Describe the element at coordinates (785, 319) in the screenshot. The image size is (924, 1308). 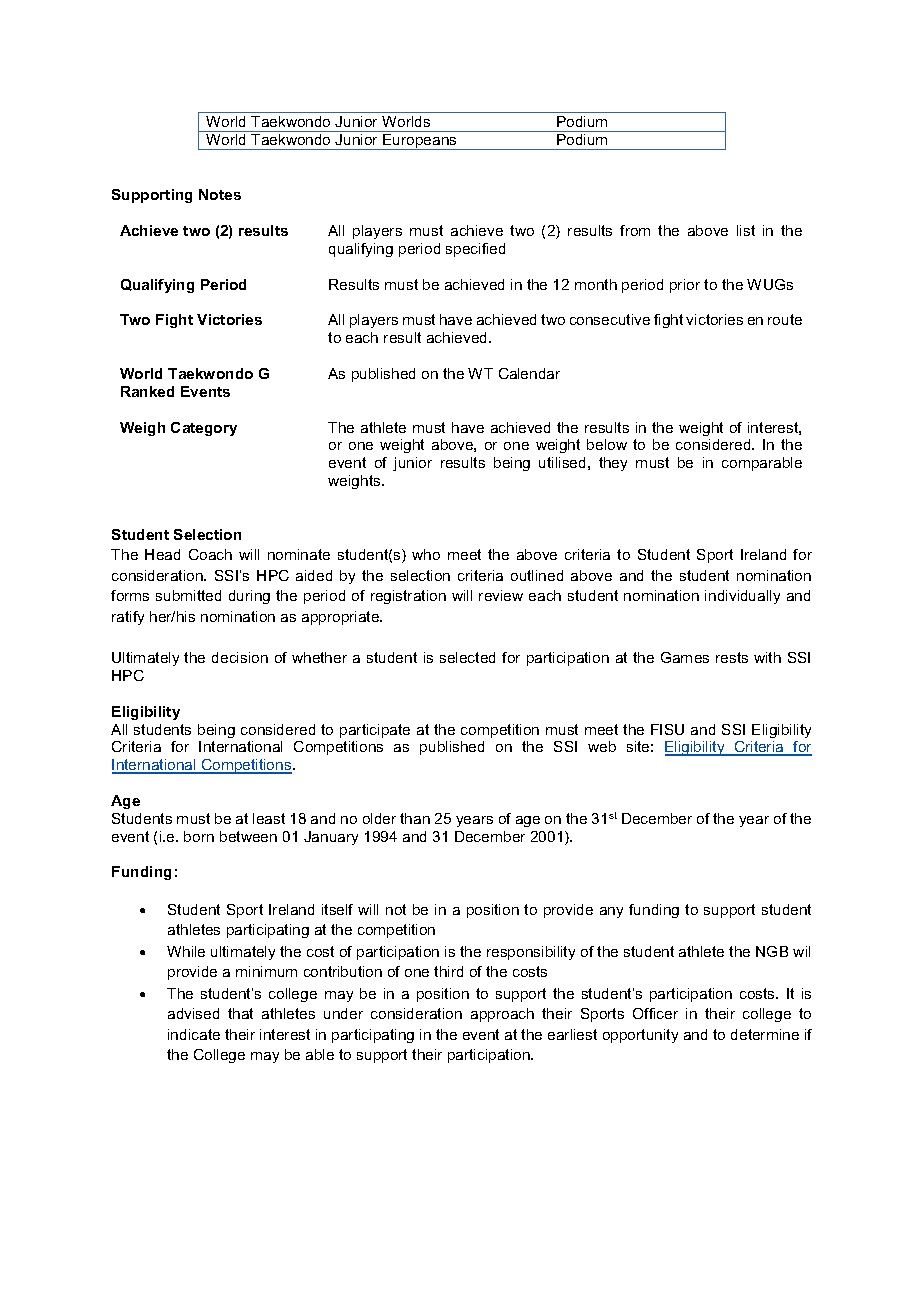
I see `route` at that location.
